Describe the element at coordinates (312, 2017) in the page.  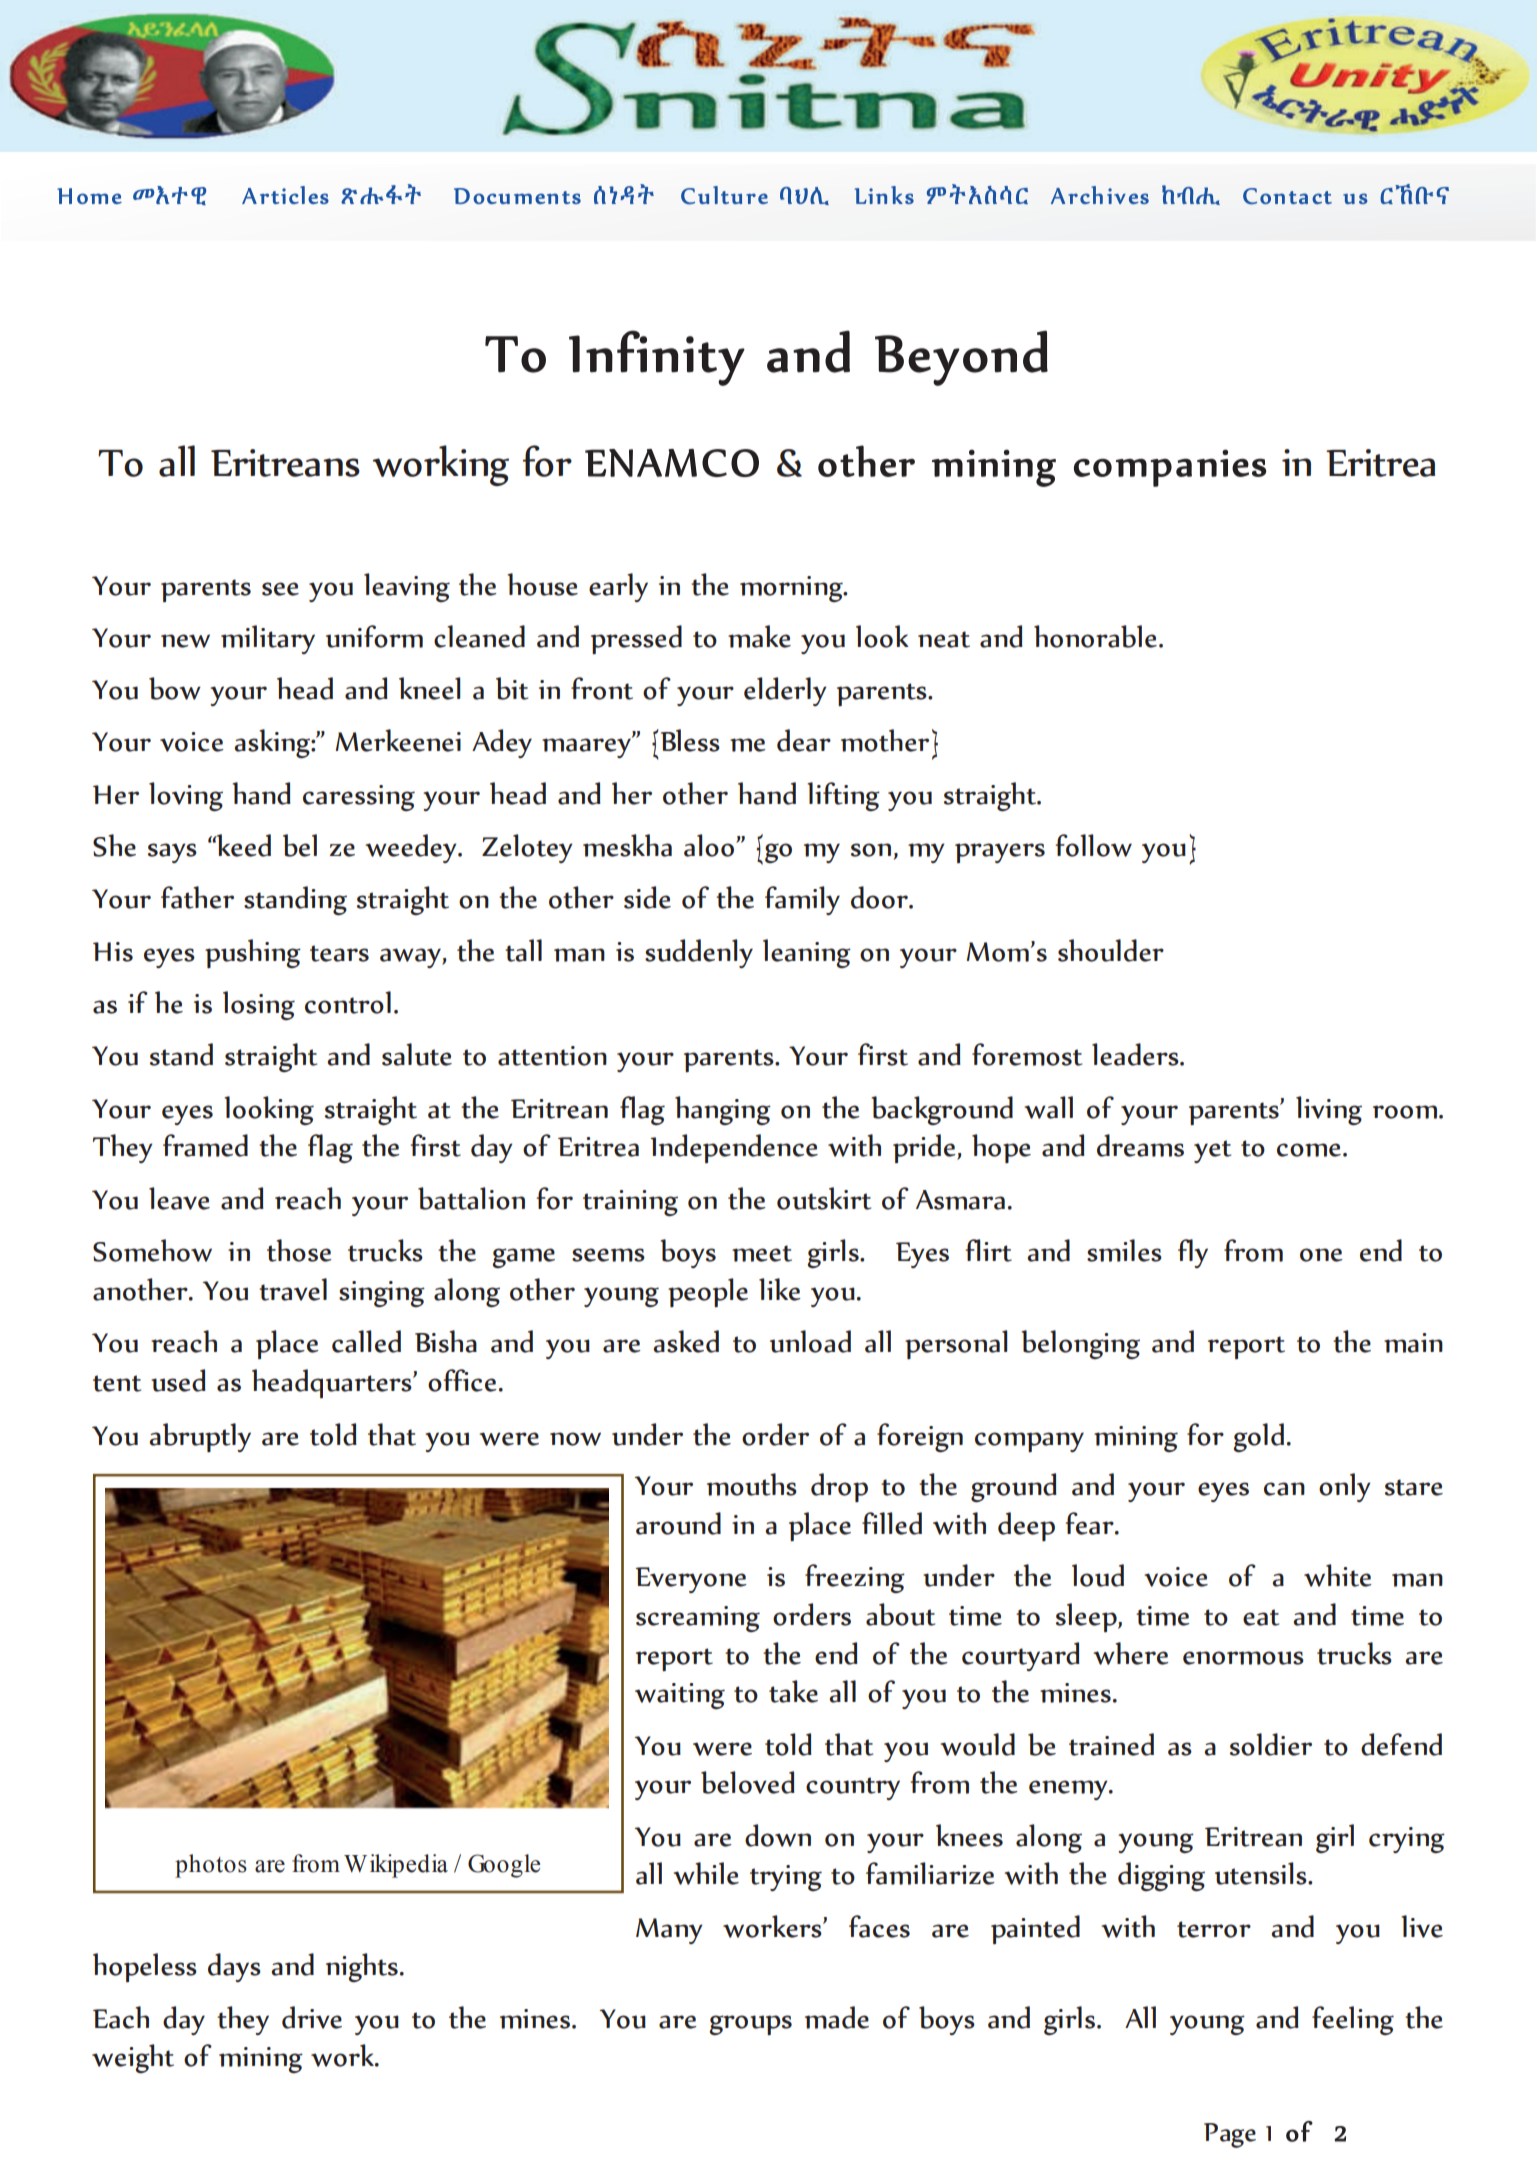
I see `drive` at that location.
